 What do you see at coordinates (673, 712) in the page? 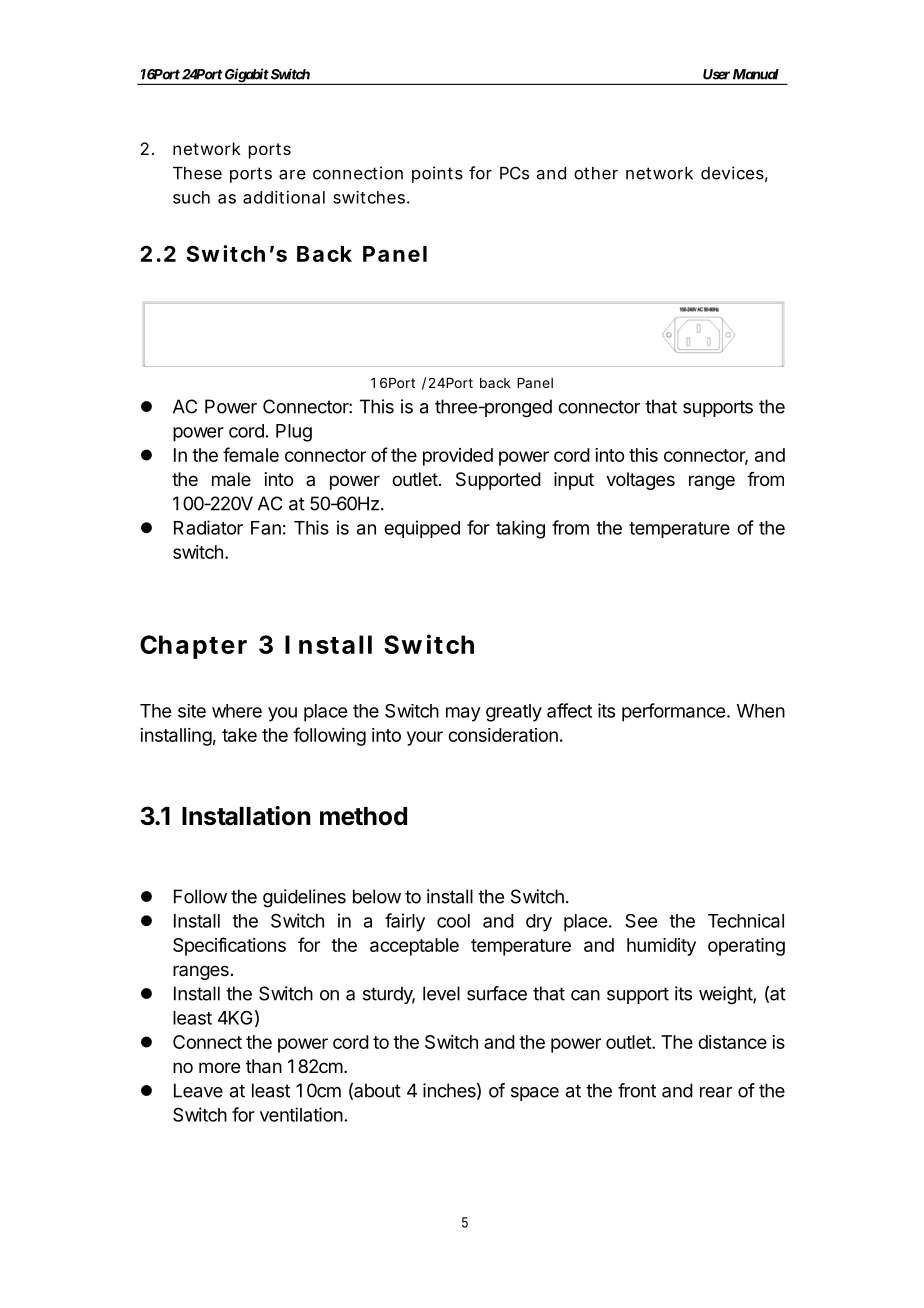
I see `performance` at bounding box center [673, 712].
